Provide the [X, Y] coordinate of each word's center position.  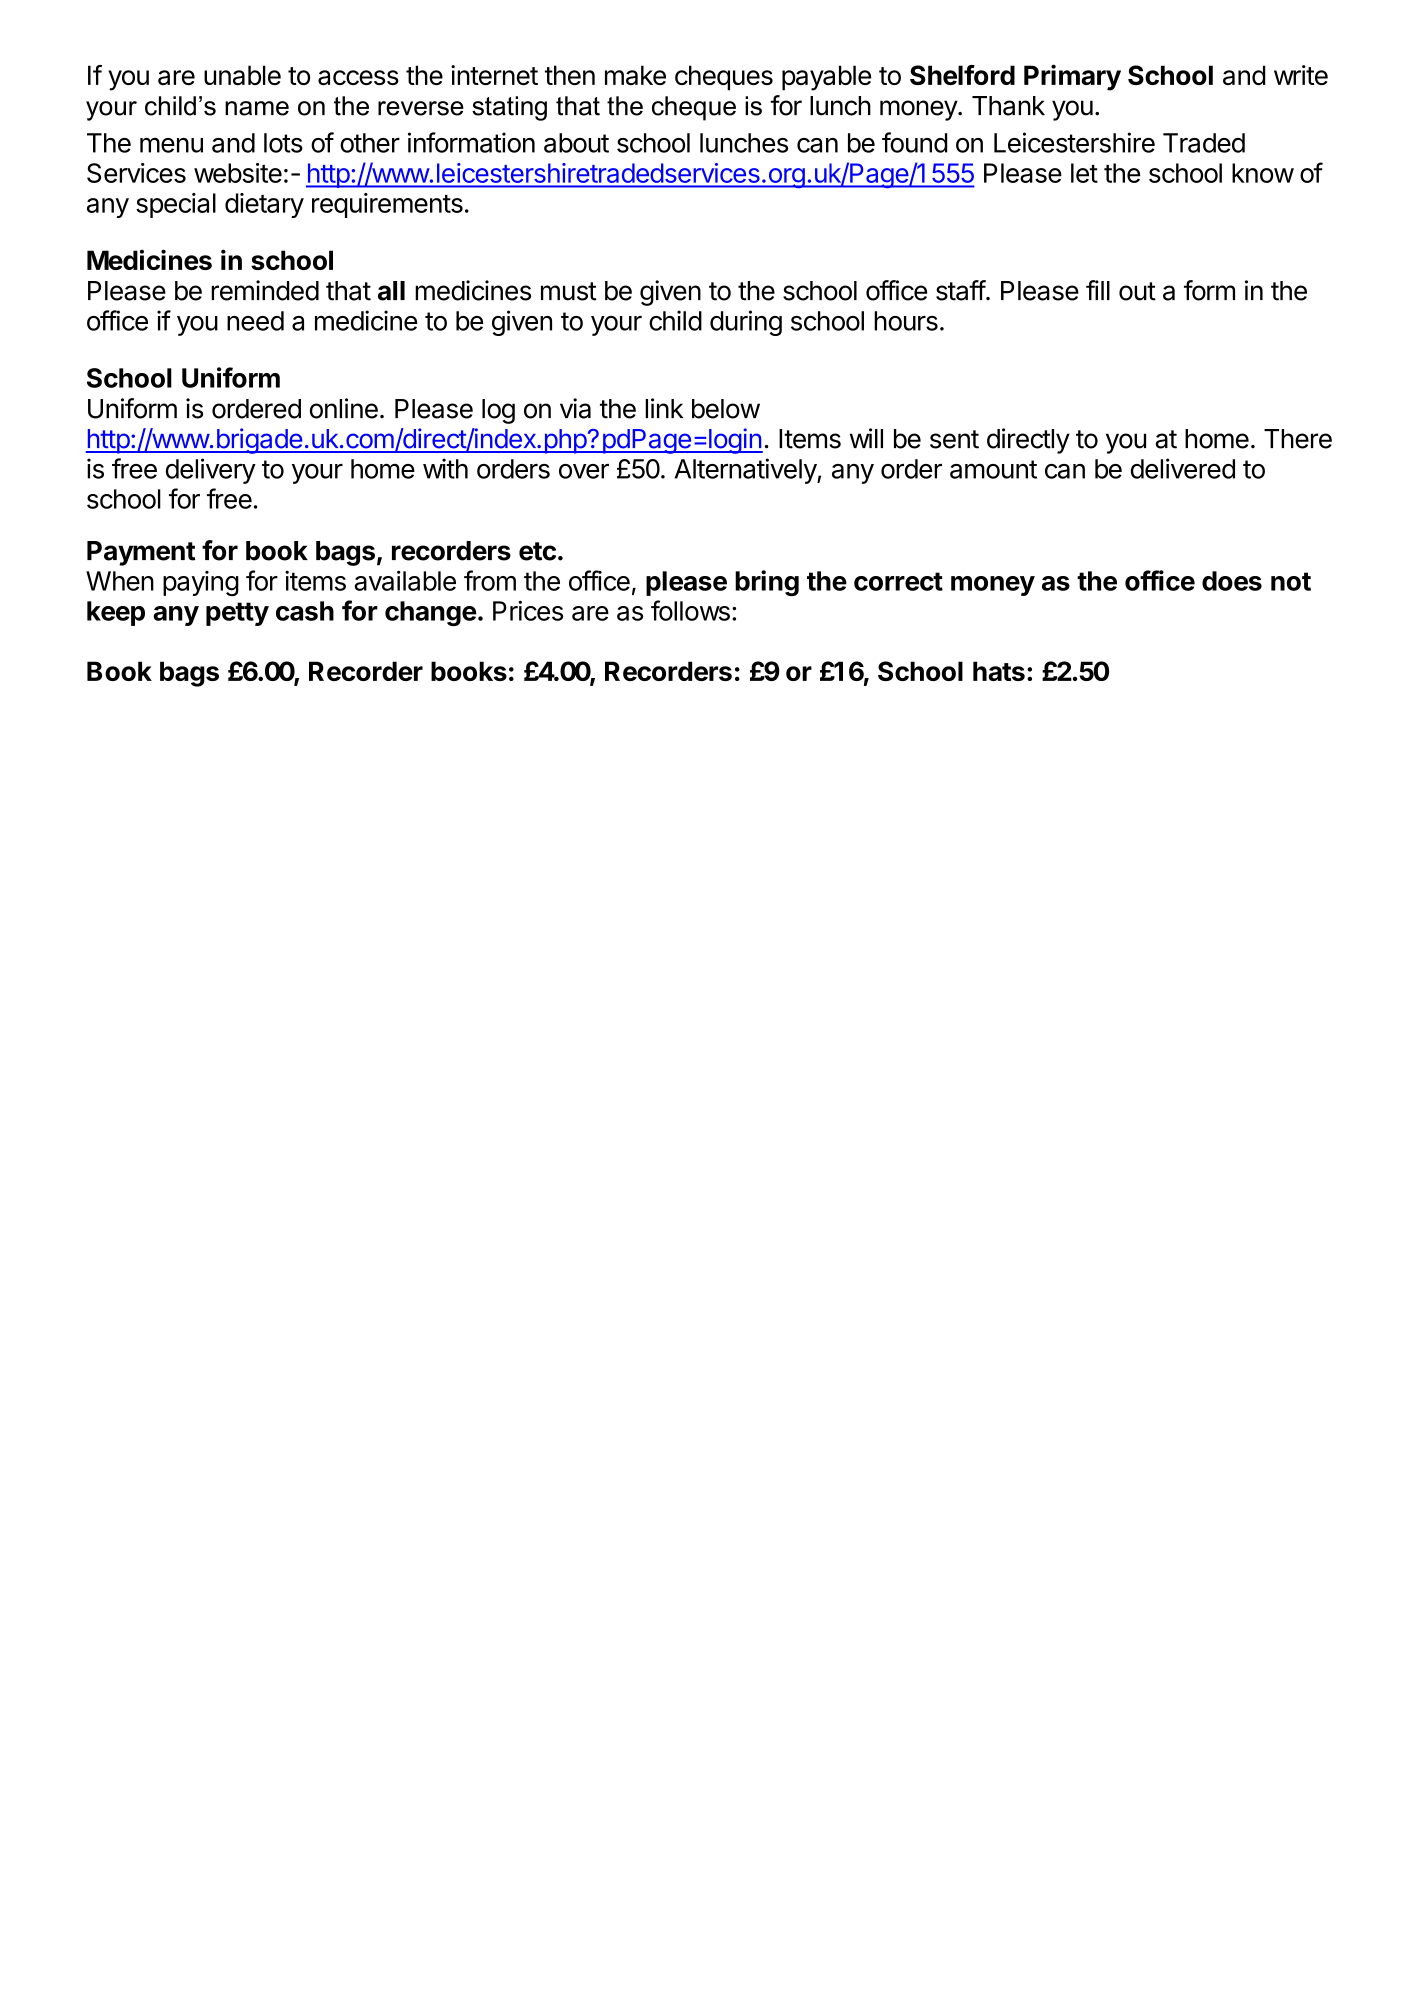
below [726, 409]
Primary [1072, 77]
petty [237, 614]
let [1084, 173]
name [257, 108]
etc [537, 551]
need [255, 321]
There [1298, 439]
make [635, 75]
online [344, 408]
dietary [264, 205]
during [746, 323]
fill [1098, 290]
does [1232, 581]
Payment [141, 553]
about [576, 143]
